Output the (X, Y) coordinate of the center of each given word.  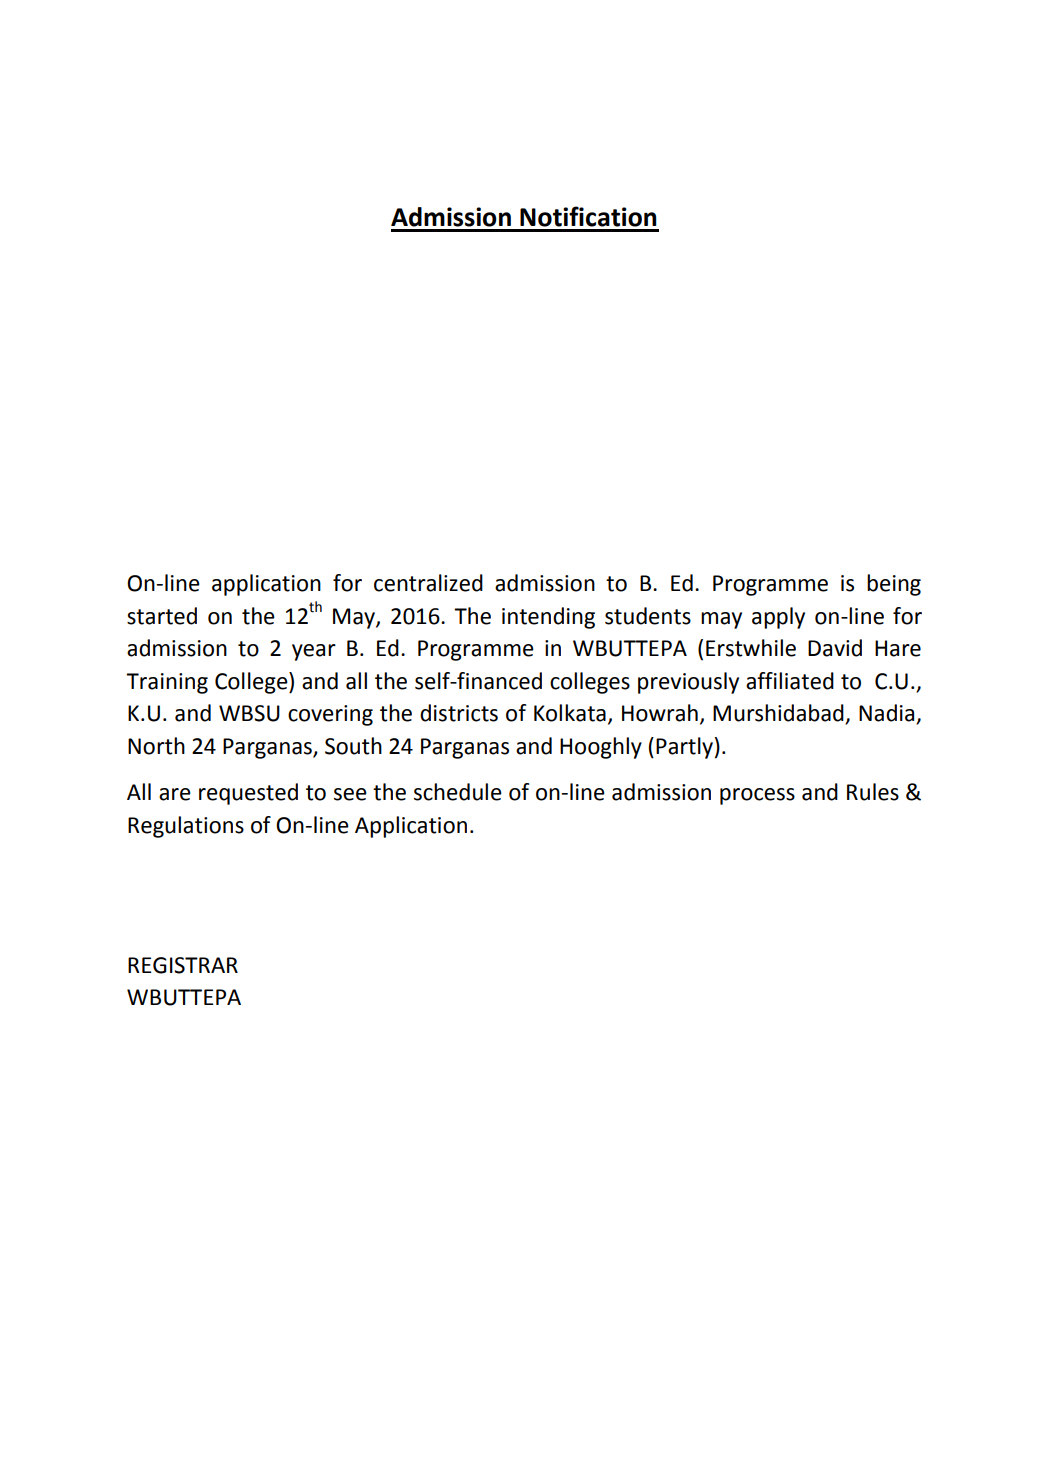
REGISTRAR (183, 965)
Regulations (186, 827)
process (757, 796)
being (894, 585)
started (162, 616)
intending (548, 618)
